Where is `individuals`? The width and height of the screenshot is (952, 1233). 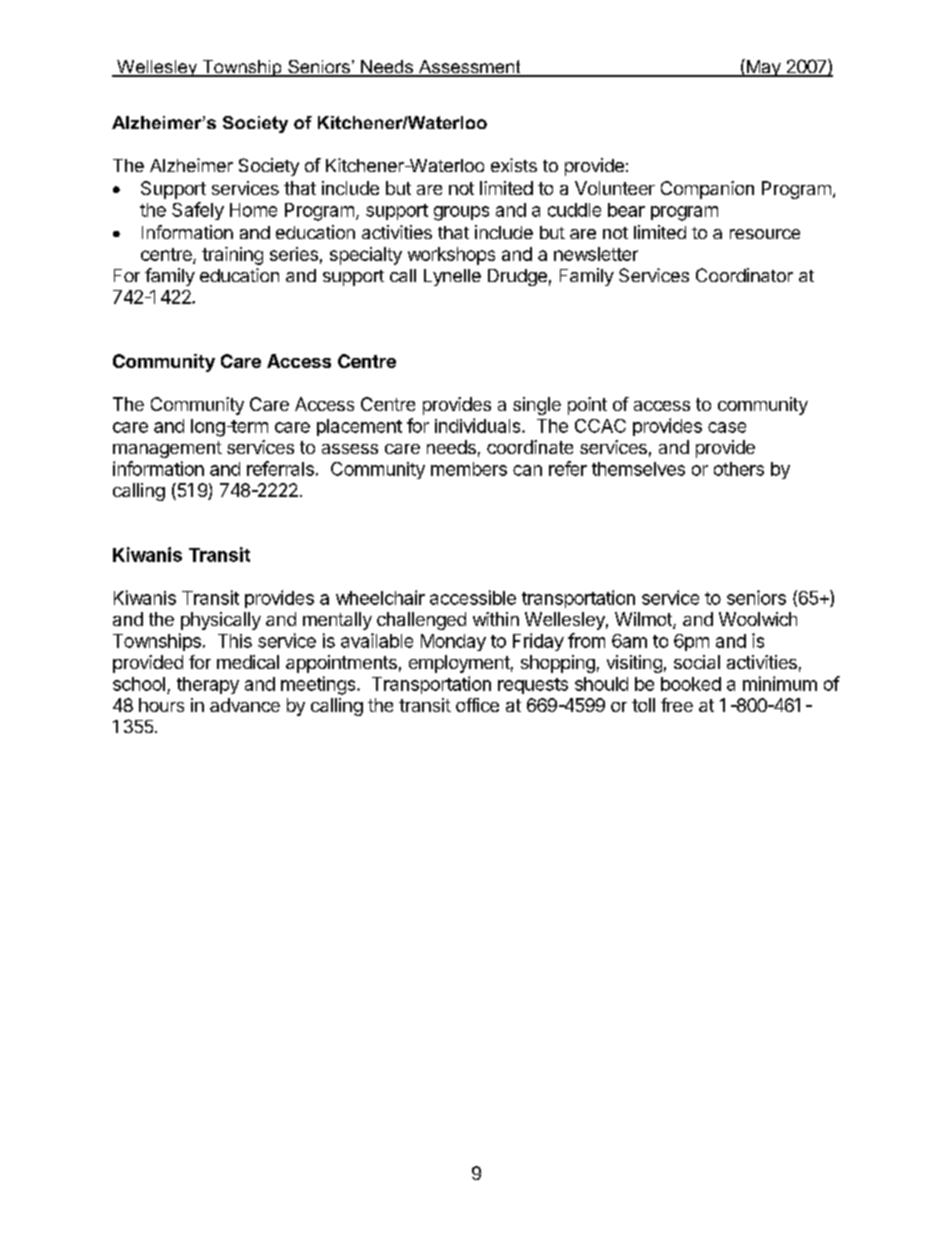 individuals is located at coordinates (479, 425).
